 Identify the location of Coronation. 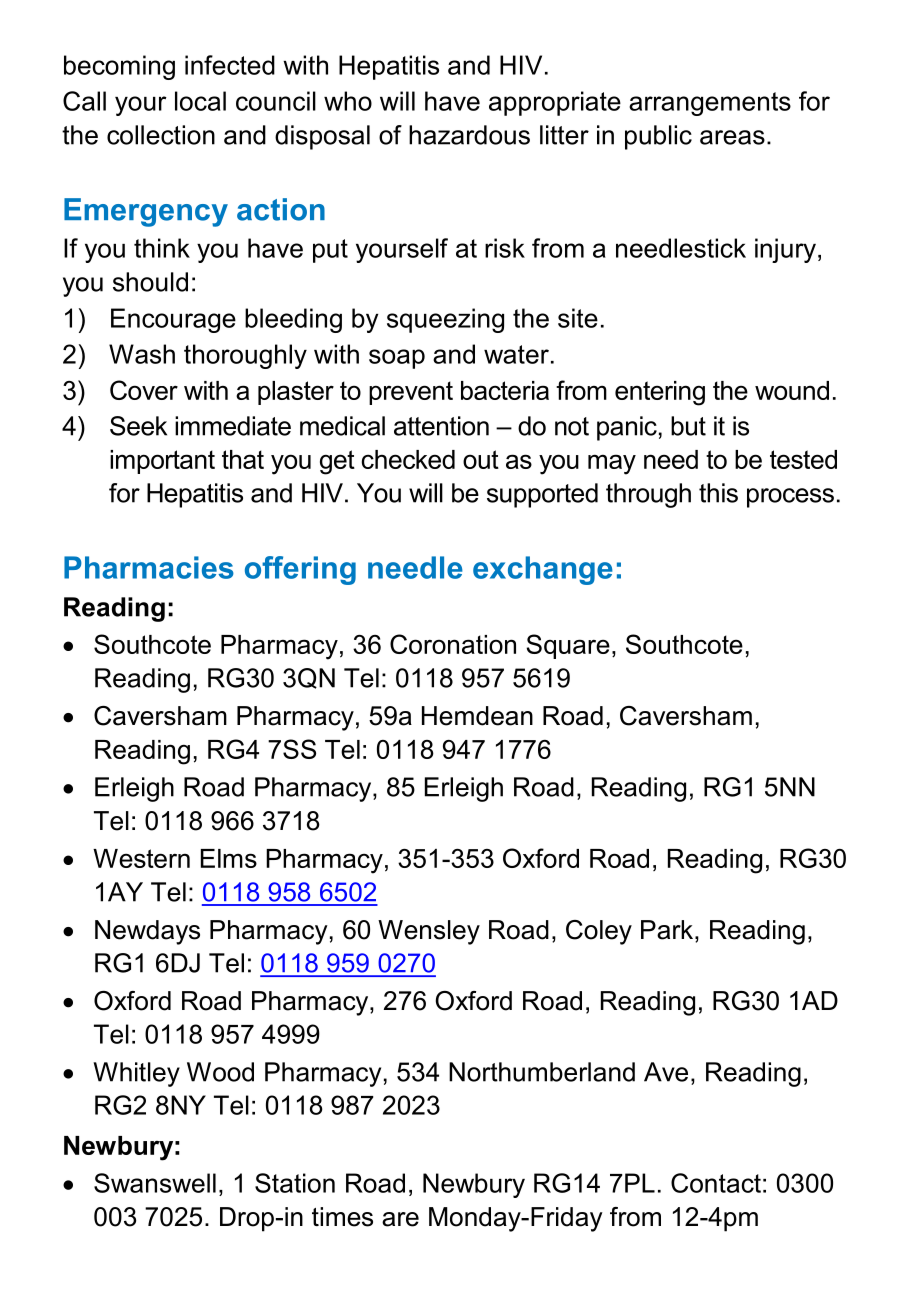
(453, 644).
